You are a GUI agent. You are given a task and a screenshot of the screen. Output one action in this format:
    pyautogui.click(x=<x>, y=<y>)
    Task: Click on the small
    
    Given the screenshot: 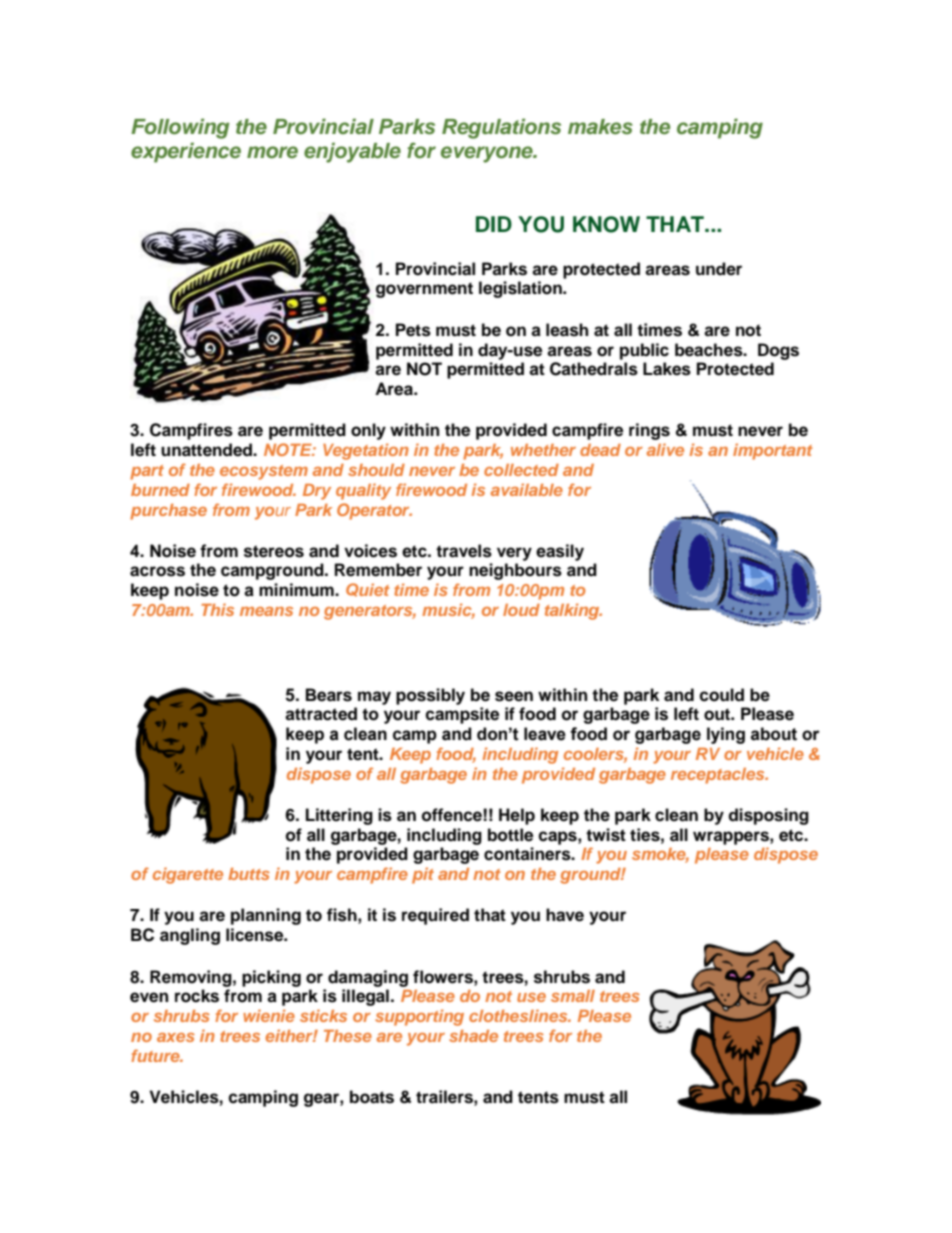 What is the action you would take?
    pyautogui.click(x=573, y=996)
